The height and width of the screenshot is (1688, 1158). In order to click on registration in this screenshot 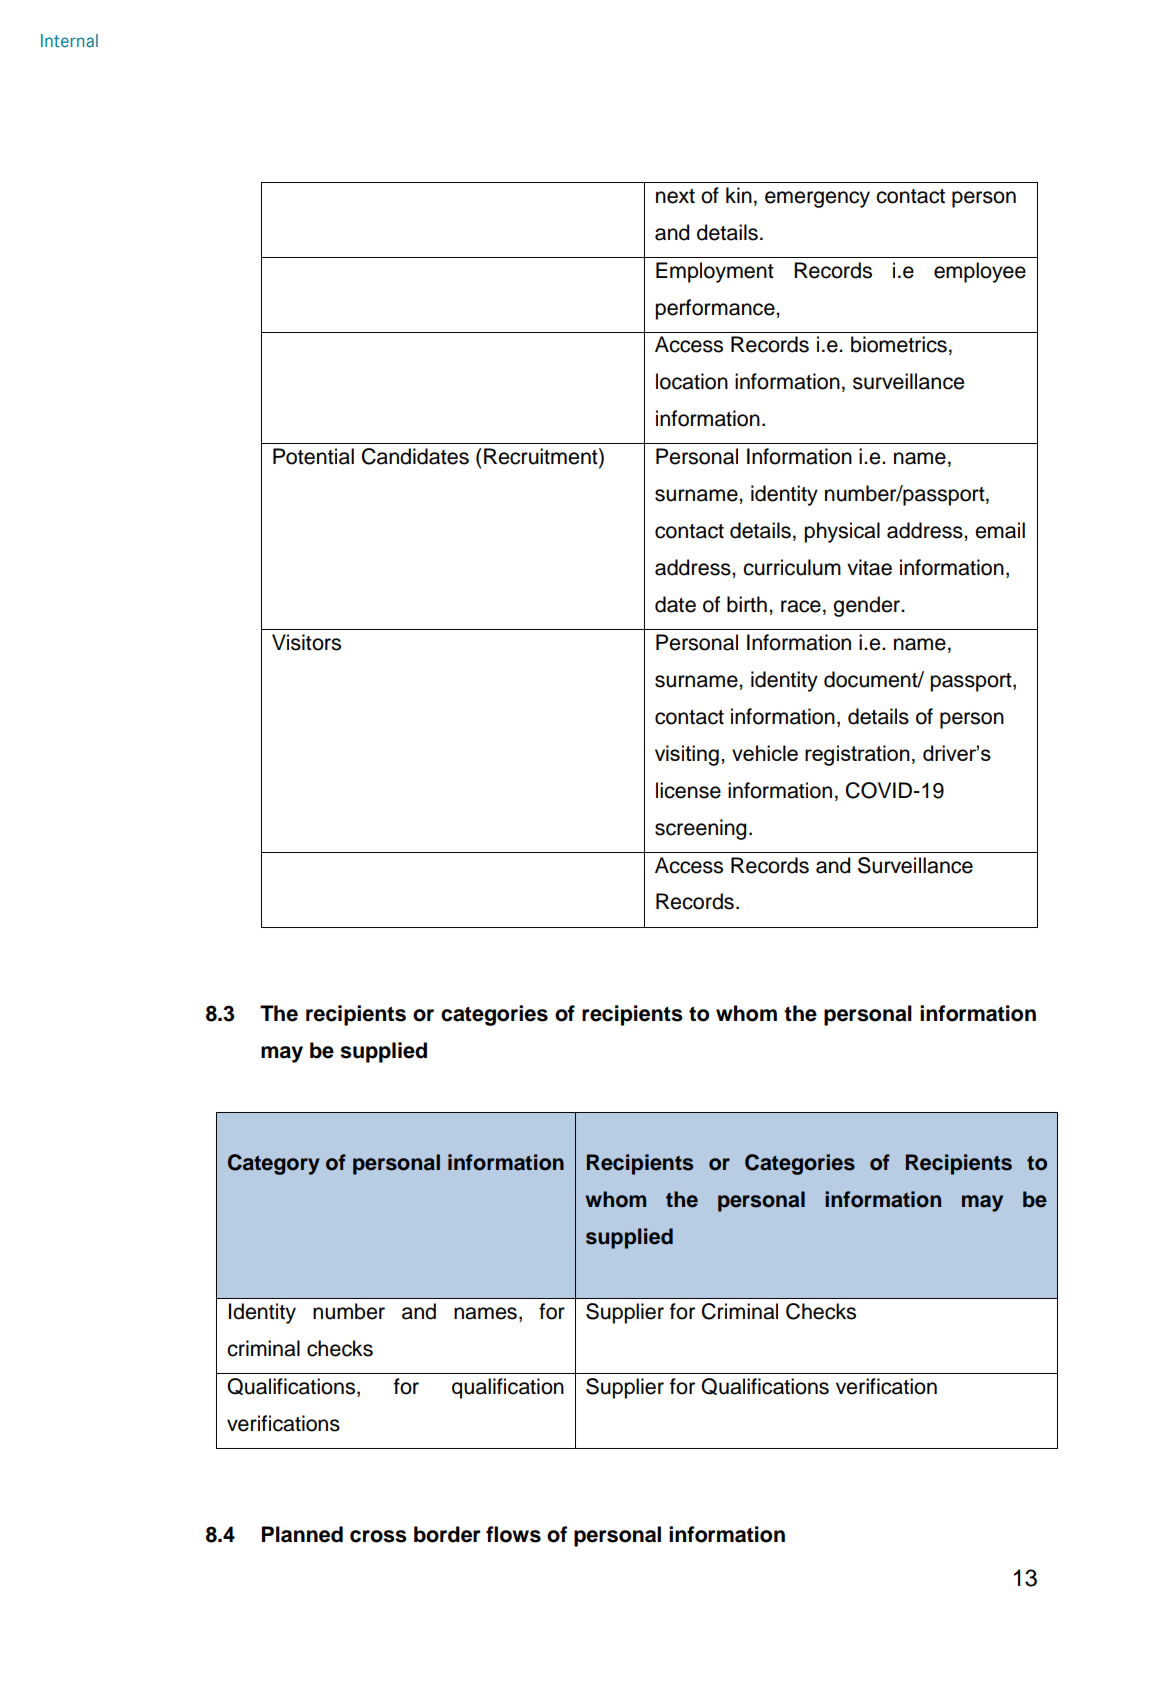, I will do `click(857, 755)`.
